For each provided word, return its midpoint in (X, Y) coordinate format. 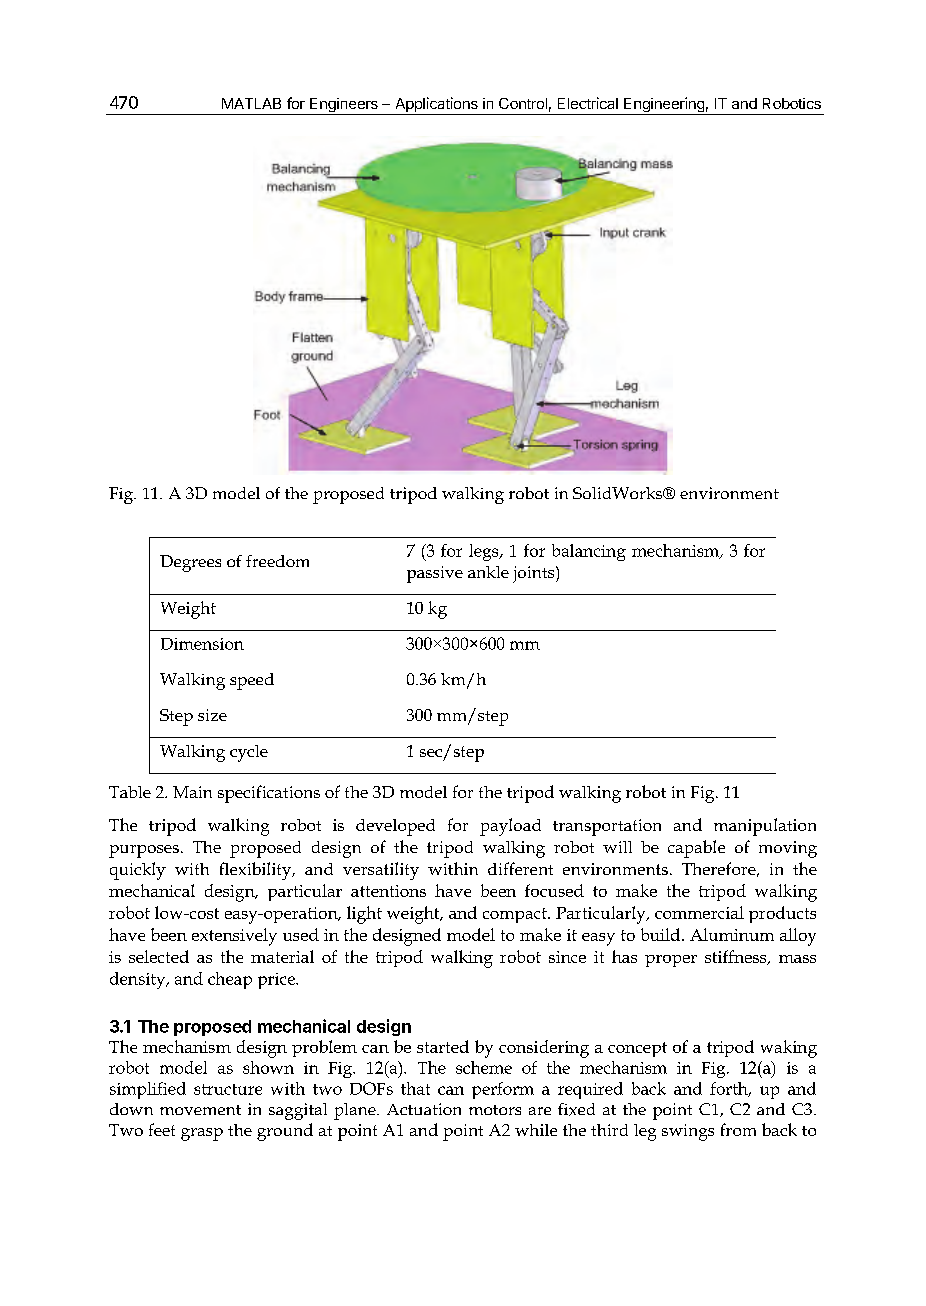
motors (495, 1110)
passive (435, 574)
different (520, 868)
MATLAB (251, 103)
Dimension (202, 644)
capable (696, 849)
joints (535, 574)
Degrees (190, 563)
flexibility (257, 871)
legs (485, 552)
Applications (436, 106)
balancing (589, 552)
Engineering (664, 106)
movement (200, 1110)
